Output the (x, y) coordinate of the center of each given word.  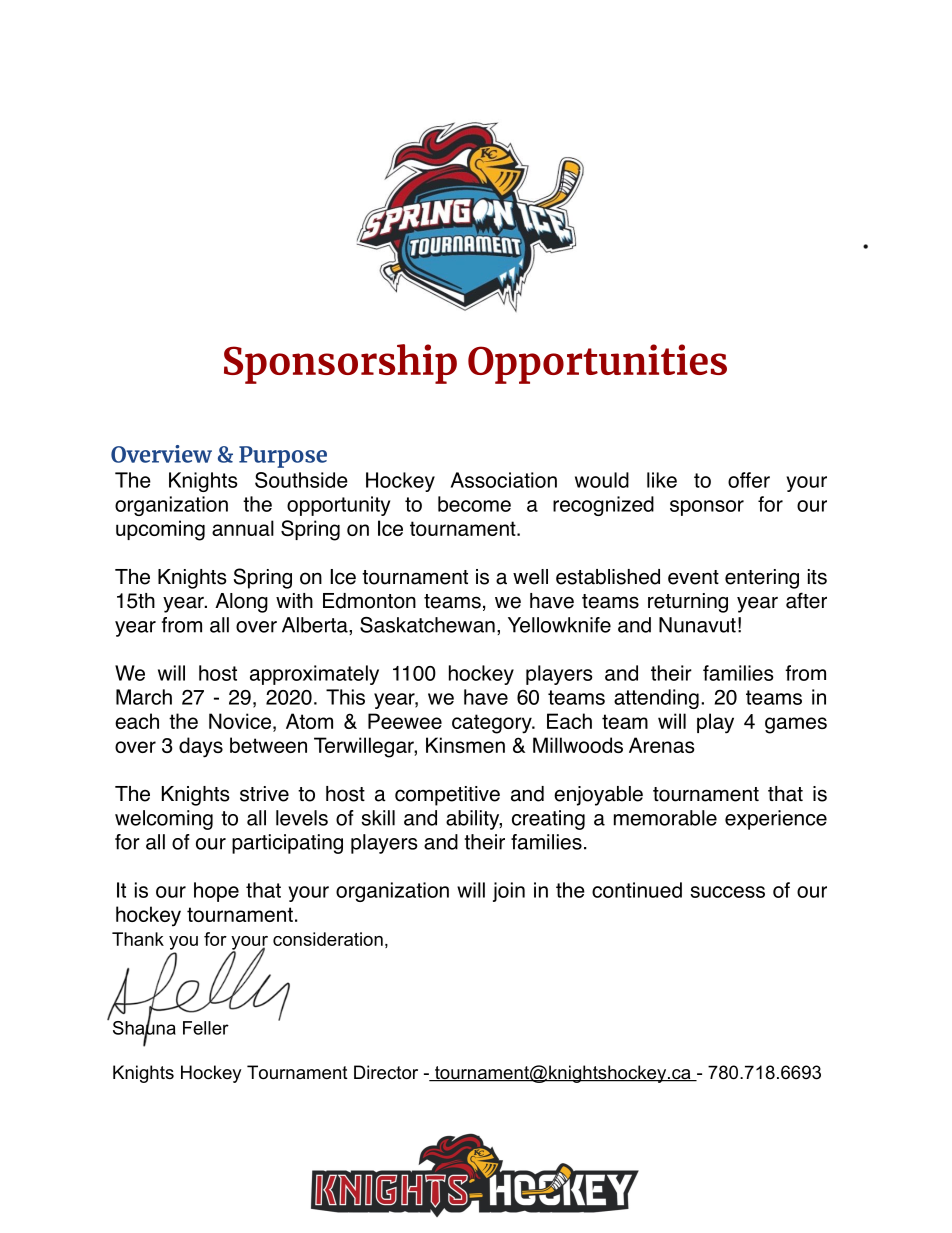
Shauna (144, 1027)
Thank (138, 939)
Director (386, 1072)
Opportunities (597, 364)
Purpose (283, 457)
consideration (328, 939)
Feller (206, 1028)
